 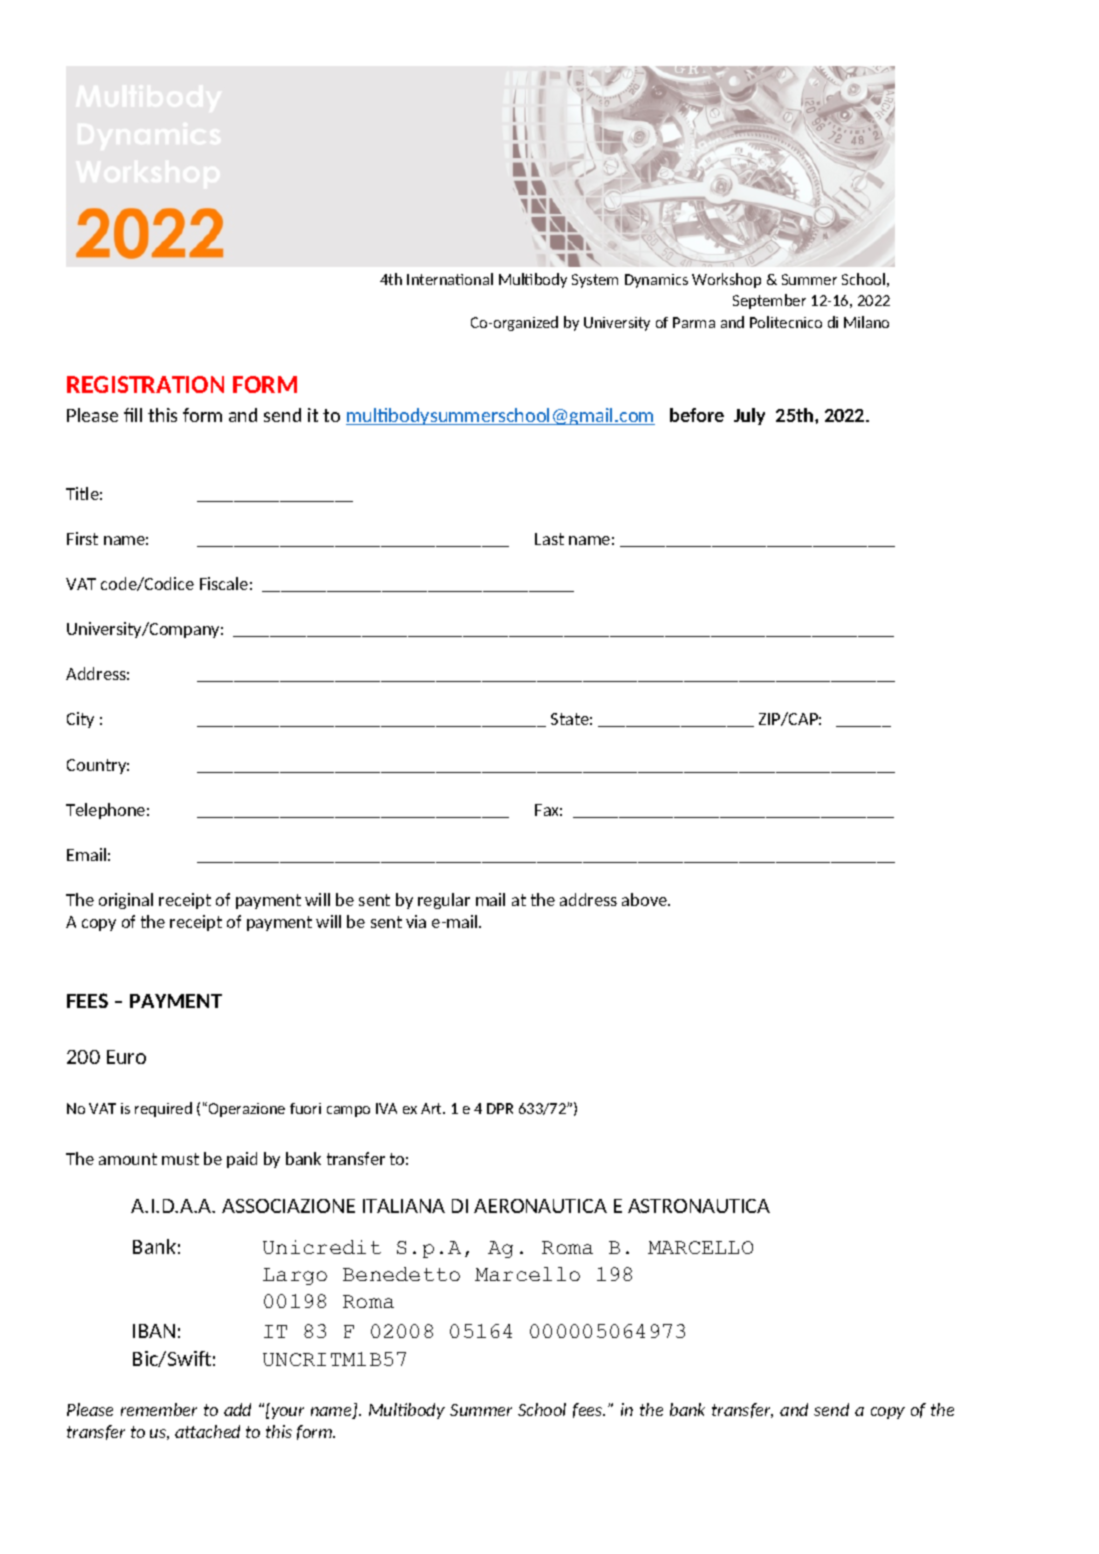 I want to click on REGISTRATION, so click(x=145, y=384).
